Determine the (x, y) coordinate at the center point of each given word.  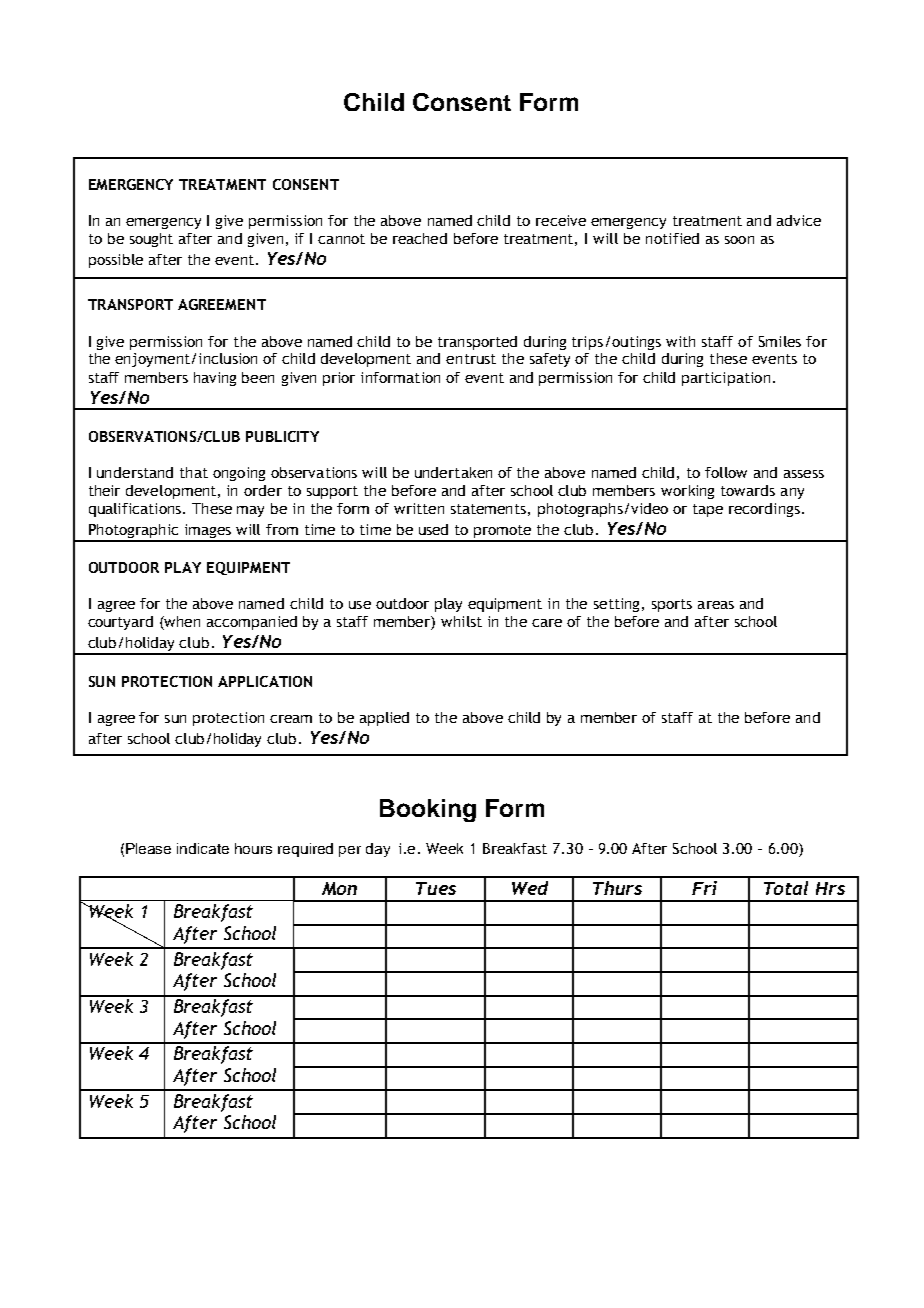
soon (739, 240)
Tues (436, 888)
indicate (203, 848)
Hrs (830, 888)
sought (151, 240)
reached (420, 238)
